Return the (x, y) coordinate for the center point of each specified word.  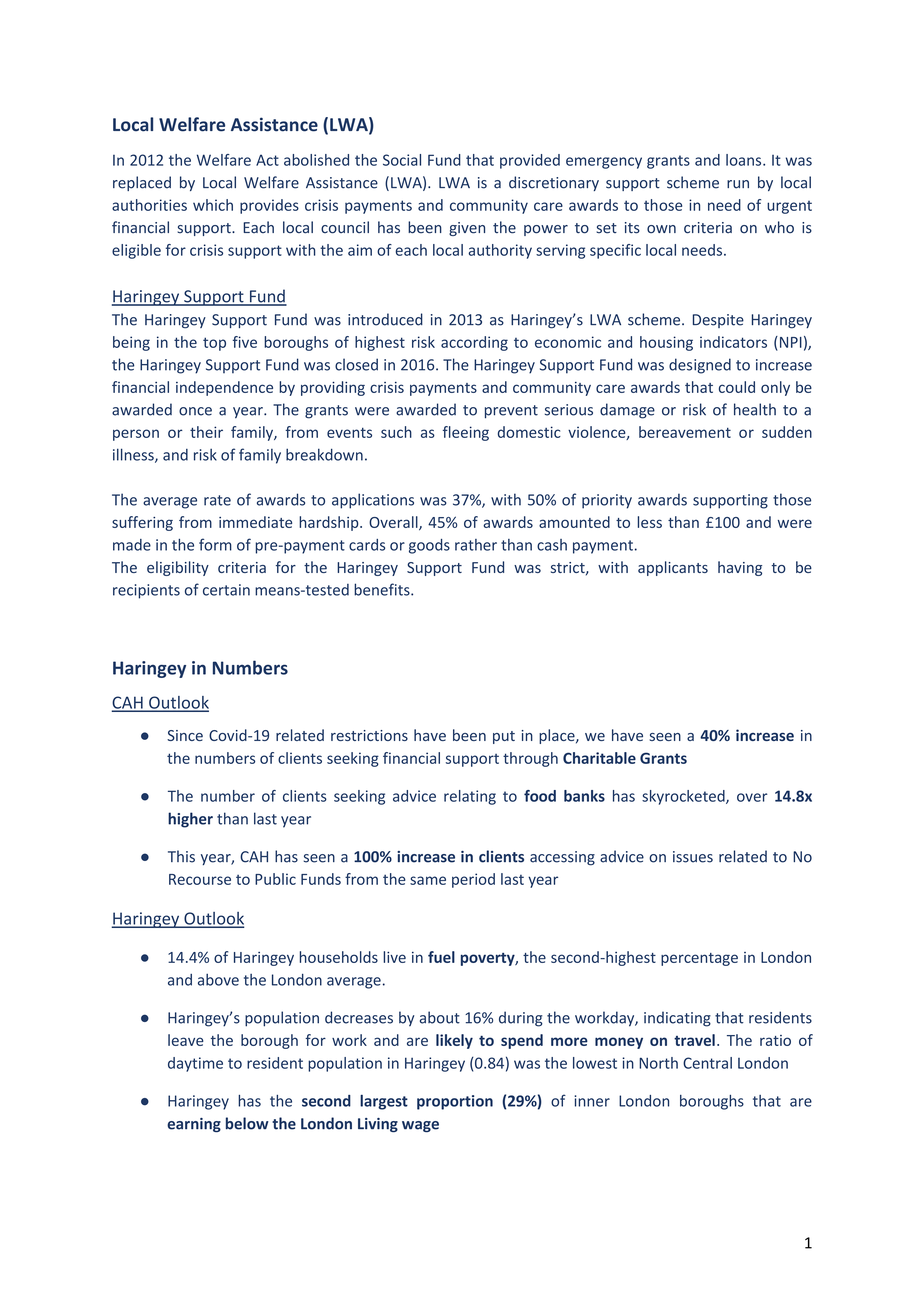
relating (470, 797)
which (213, 205)
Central (707, 1063)
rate (217, 500)
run (738, 184)
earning (194, 1125)
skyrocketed (684, 797)
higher (190, 820)
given (467, 229)
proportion (455, 1102)
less (650, 522)
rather (476, 545)
